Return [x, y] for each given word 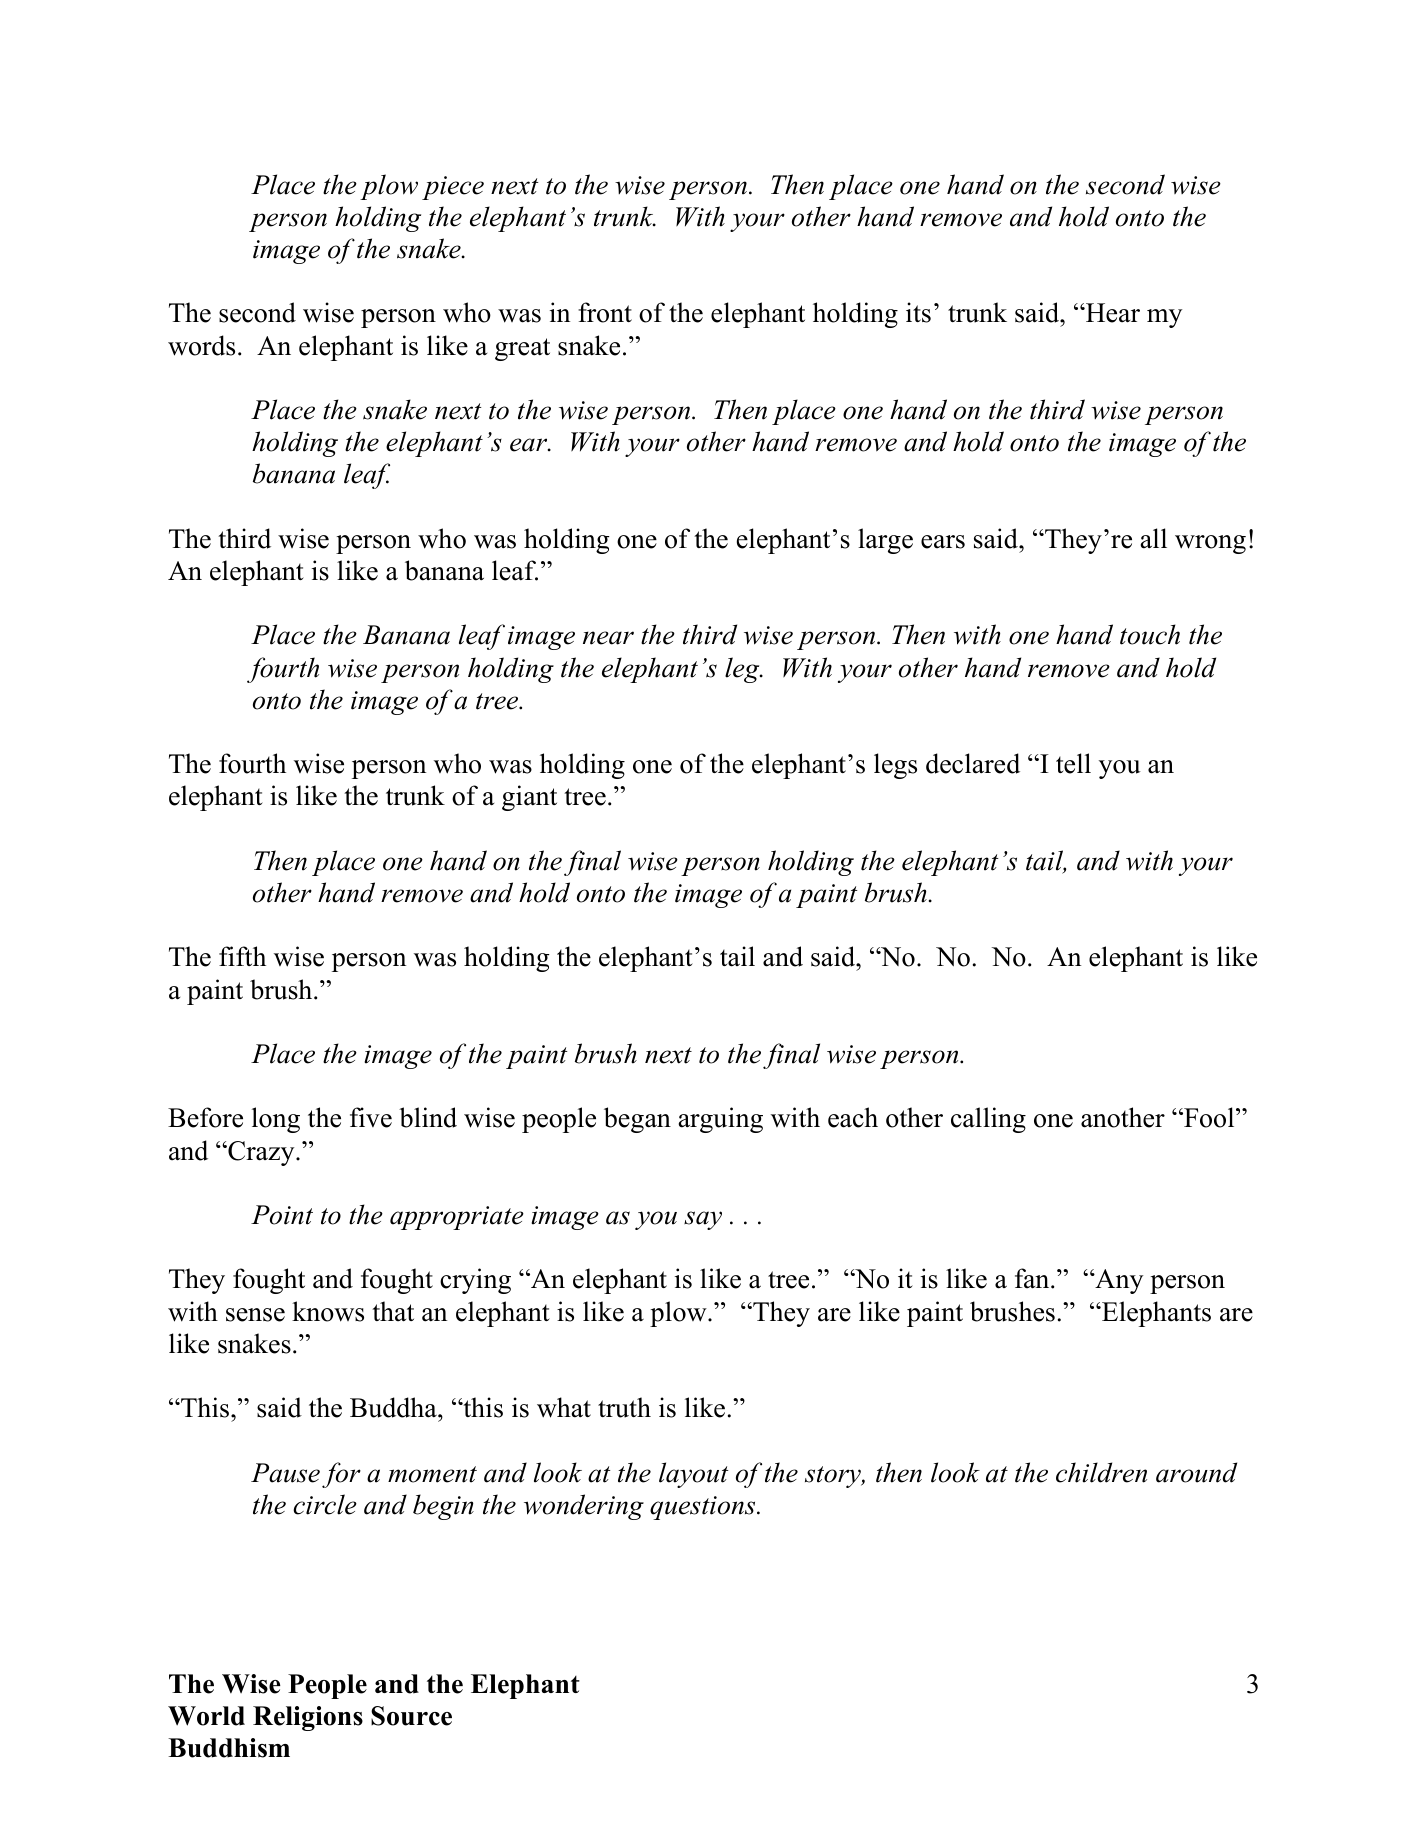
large [885, 541]
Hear [1112, 313]
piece [453, 188]
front [605, 312]
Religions [308, 1718]
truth [624, 1407]
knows [328, 1311]
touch [1150, 634]
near [608, 638]
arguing [721, 1120]
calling [988, 1120]
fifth [242, 956]
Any [1118, 1281]
